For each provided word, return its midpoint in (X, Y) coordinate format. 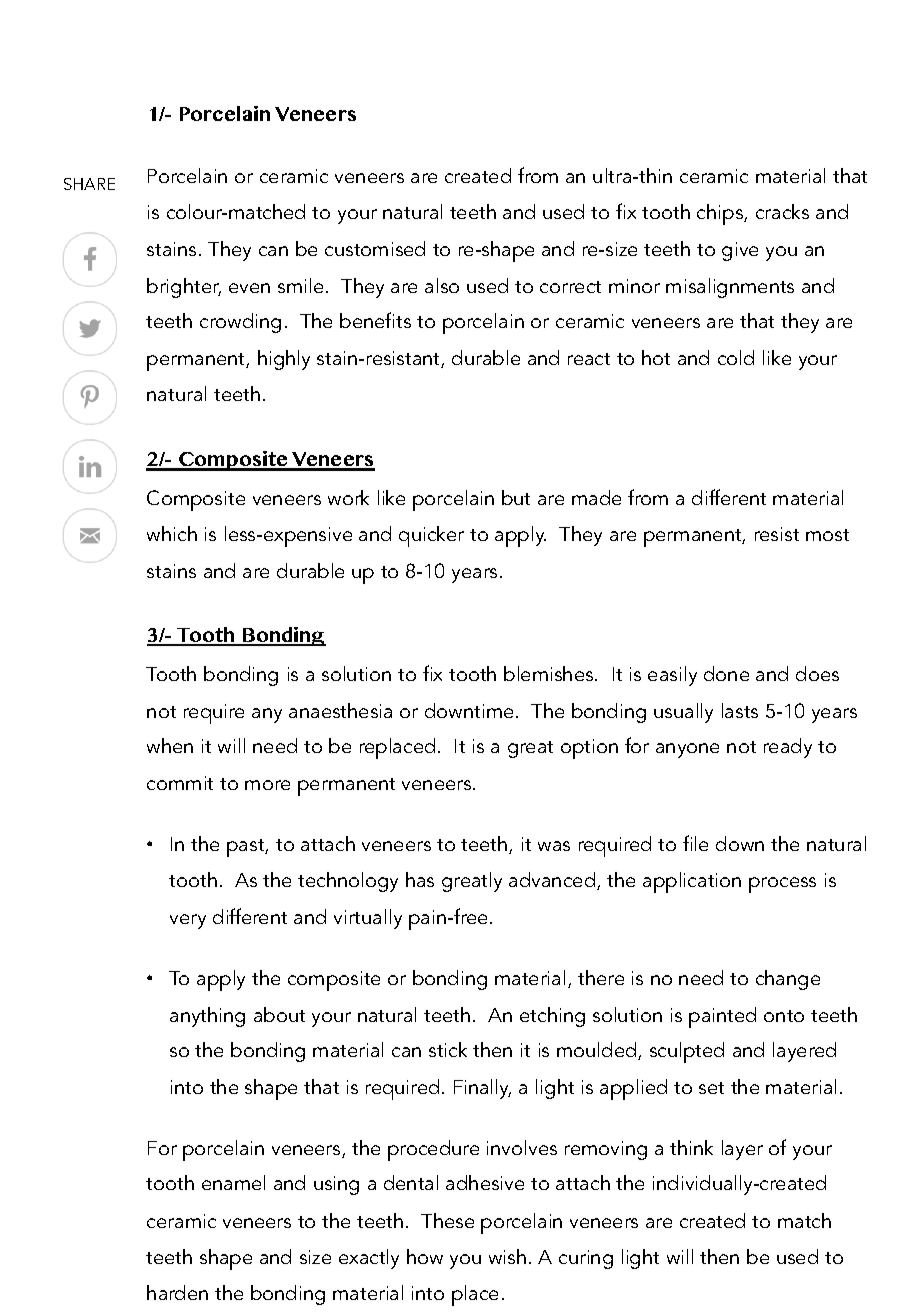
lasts (740, 710)
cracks (782, 211)
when (170, 745)
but (516, 497)
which (172, 533)
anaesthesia (340, 710)
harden (177, 1292)
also (442, 285)
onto (784, 1016)
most (827, 535)
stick (448, 1049)
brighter (184, 288)
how (425, 1256)
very (188, 921)
